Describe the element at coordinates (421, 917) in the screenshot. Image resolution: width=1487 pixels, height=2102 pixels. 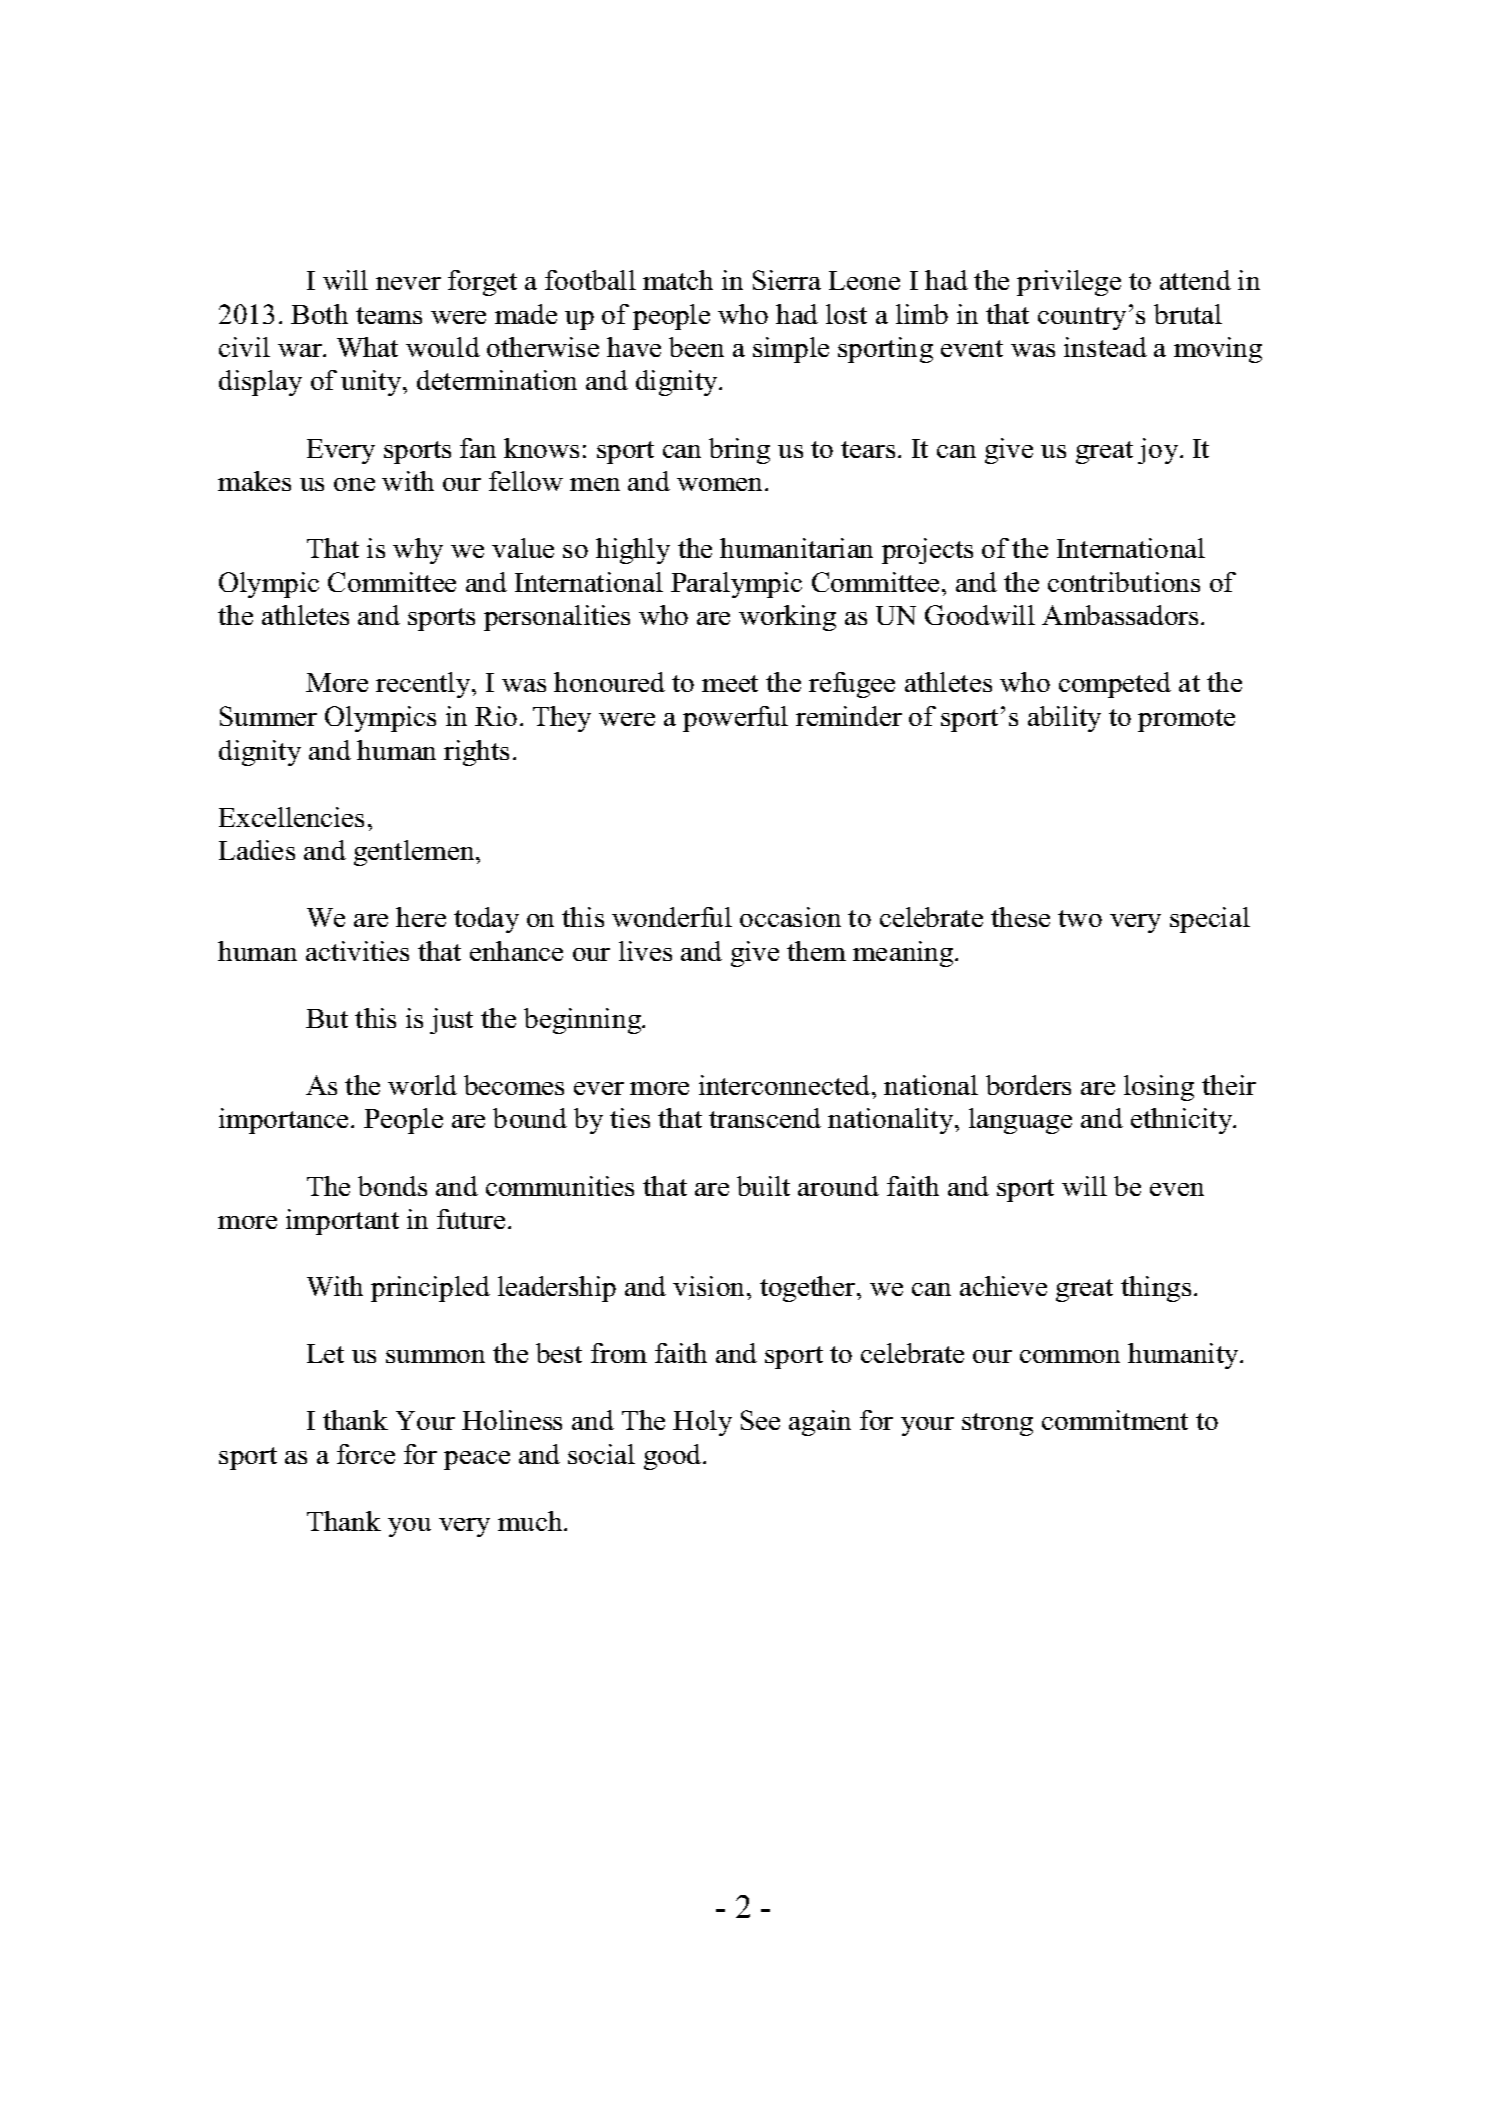
I see `here` at that location.
